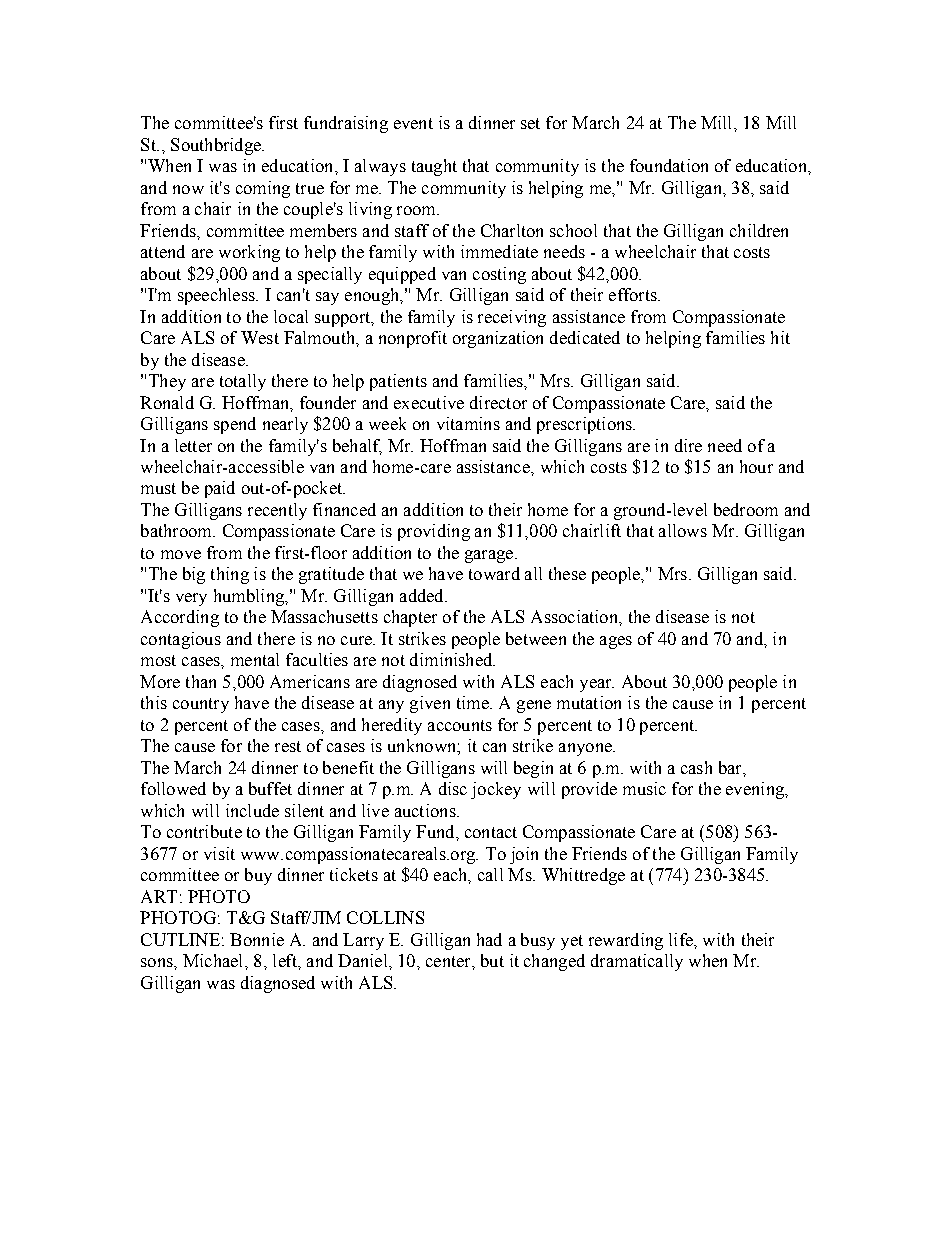 The height and width of the page is (1233, 952). I want to click on Bonnie, so click(257, 939).
